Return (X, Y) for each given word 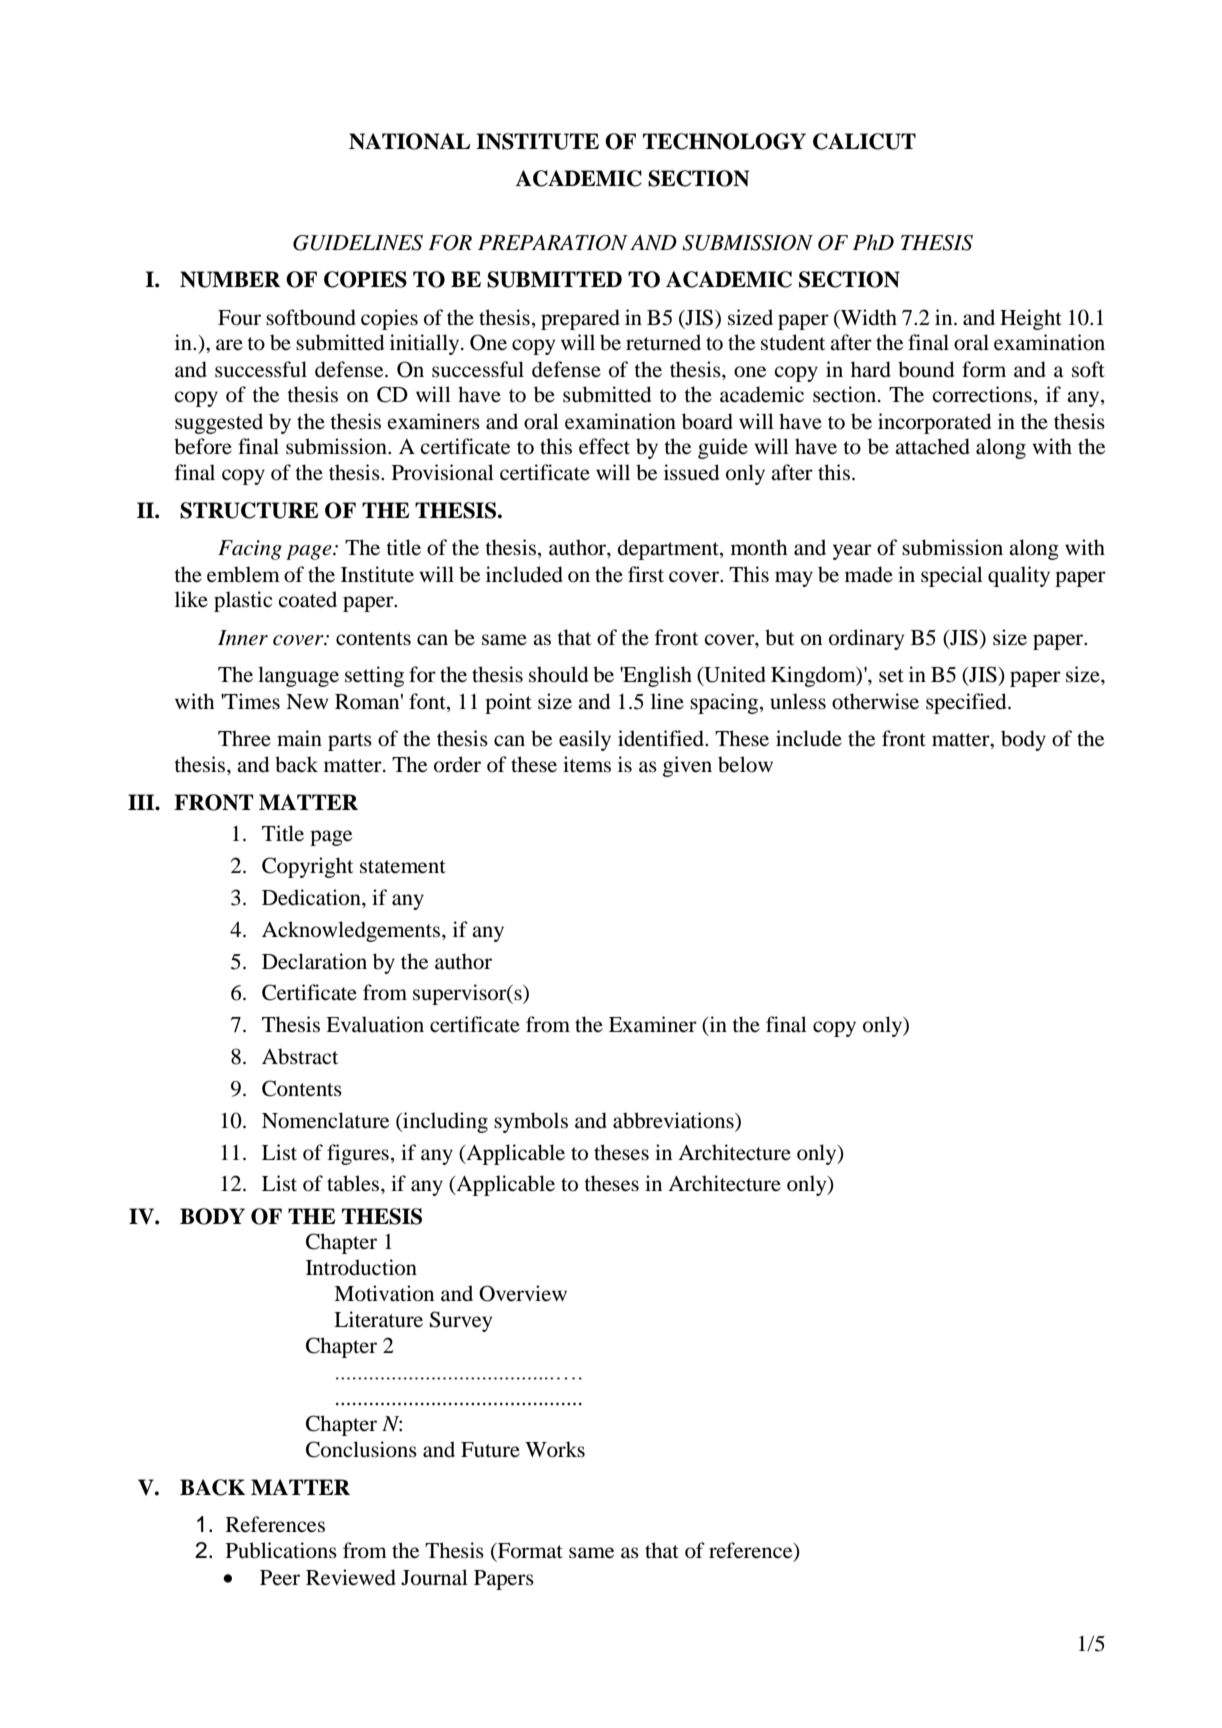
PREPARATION (553, 243)
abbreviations (674, 1120)
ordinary (866, 639)
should (558, 674)
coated (307, 599)
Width (867, 317)
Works (555, 1449)
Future (490, 1450)
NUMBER (230, 279)
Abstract (300, 1056)
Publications (281, 1550)
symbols (531, 1122)
